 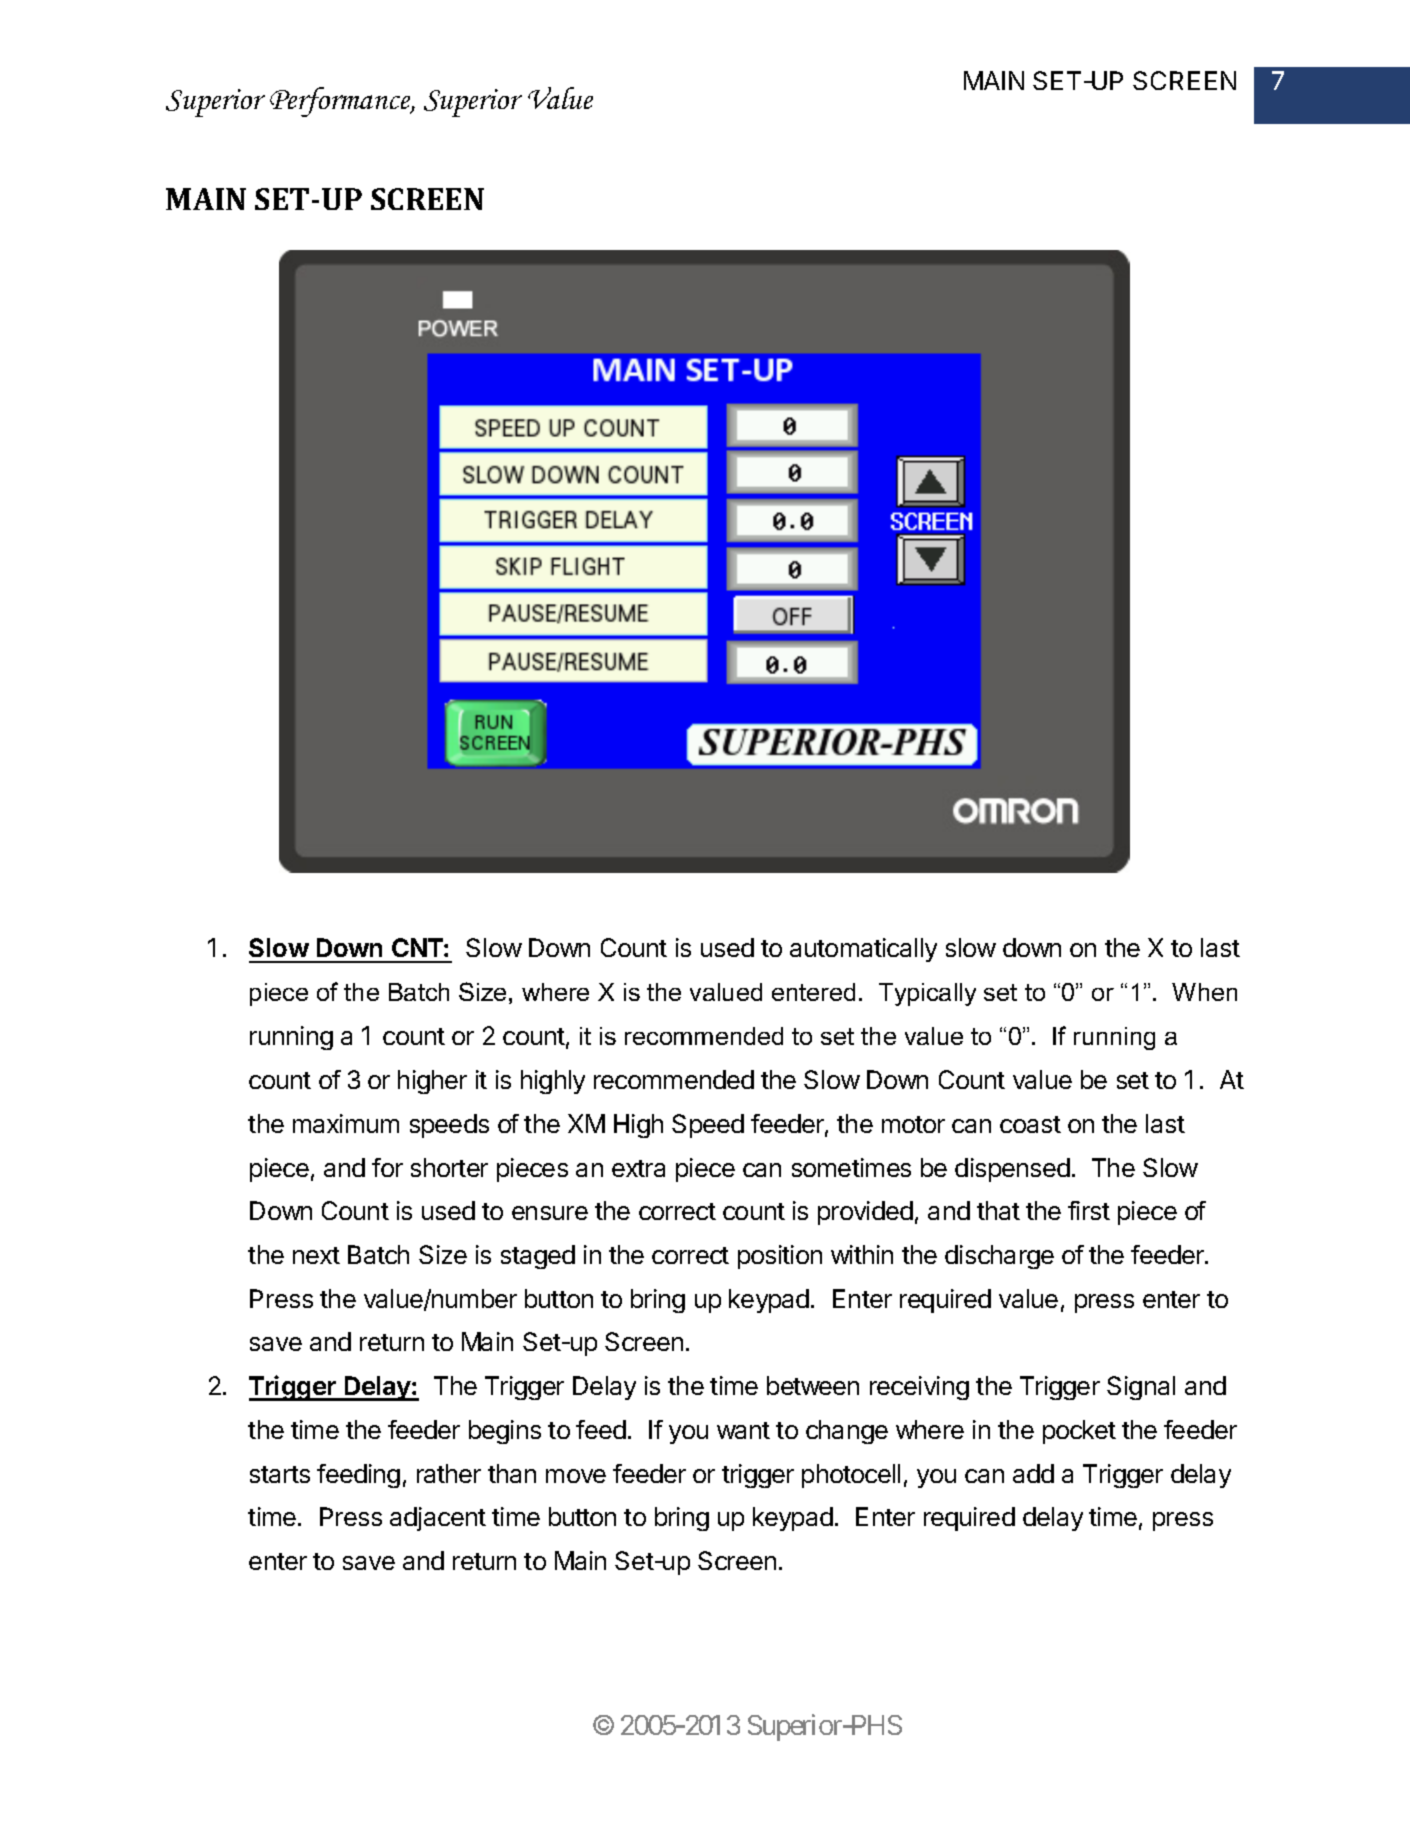 What do you see at coordinates (1089, 1210) in the screenshot?
I see `first` at bounding box center [1089, 1210].
